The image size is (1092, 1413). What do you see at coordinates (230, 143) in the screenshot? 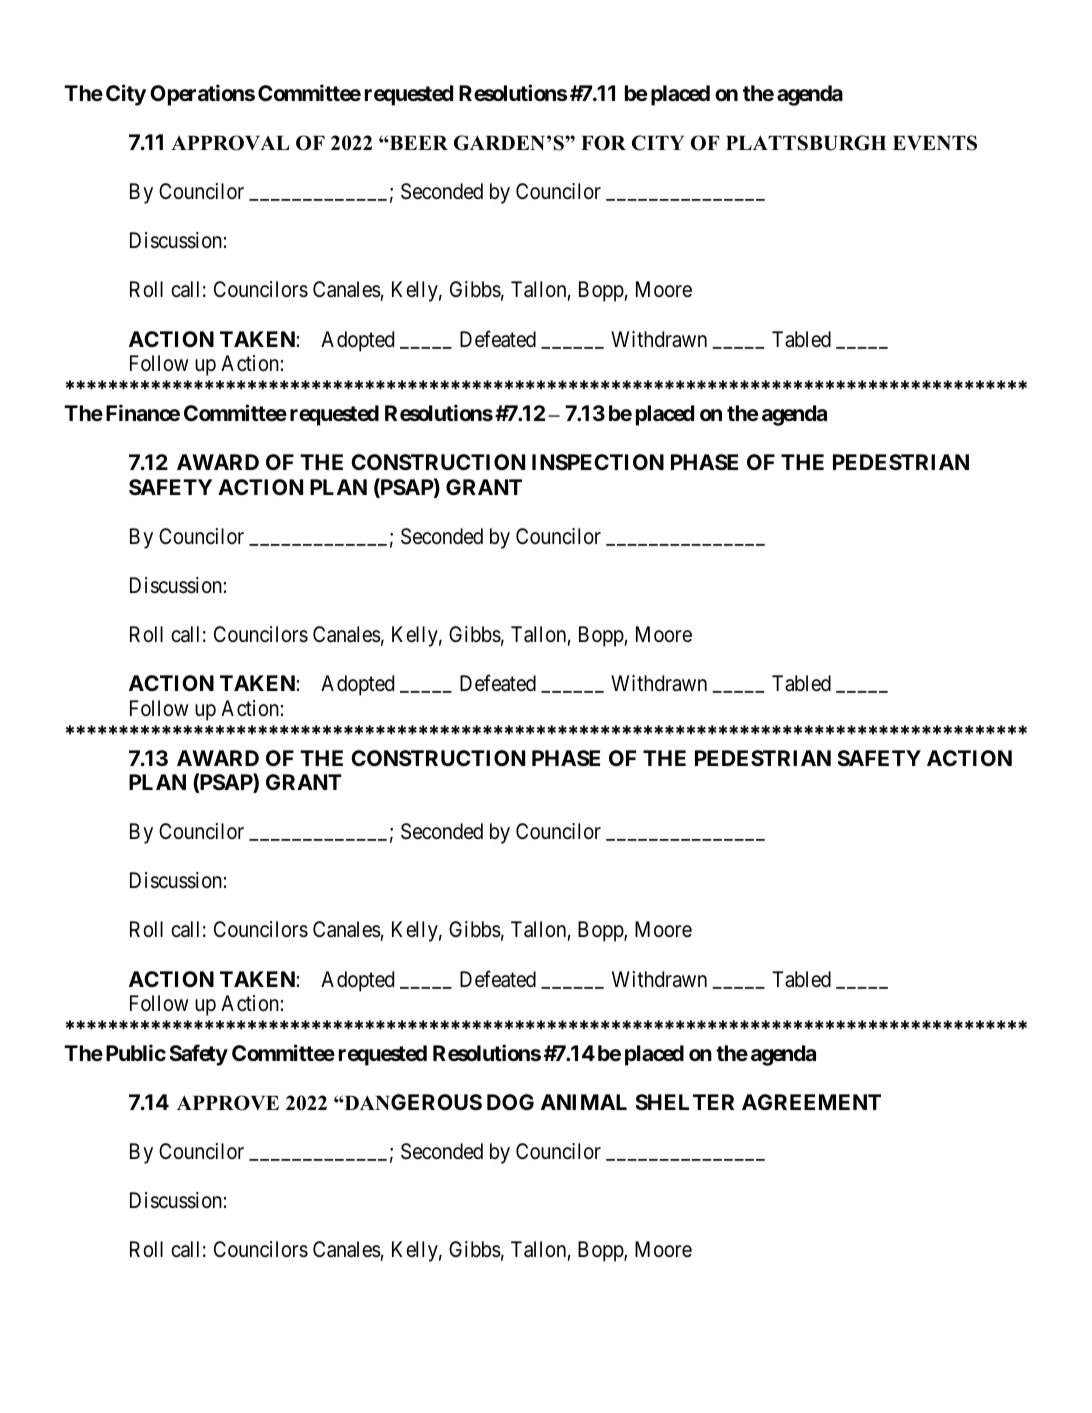
I see `APPROVAL` at bounding box center [230, 143].
